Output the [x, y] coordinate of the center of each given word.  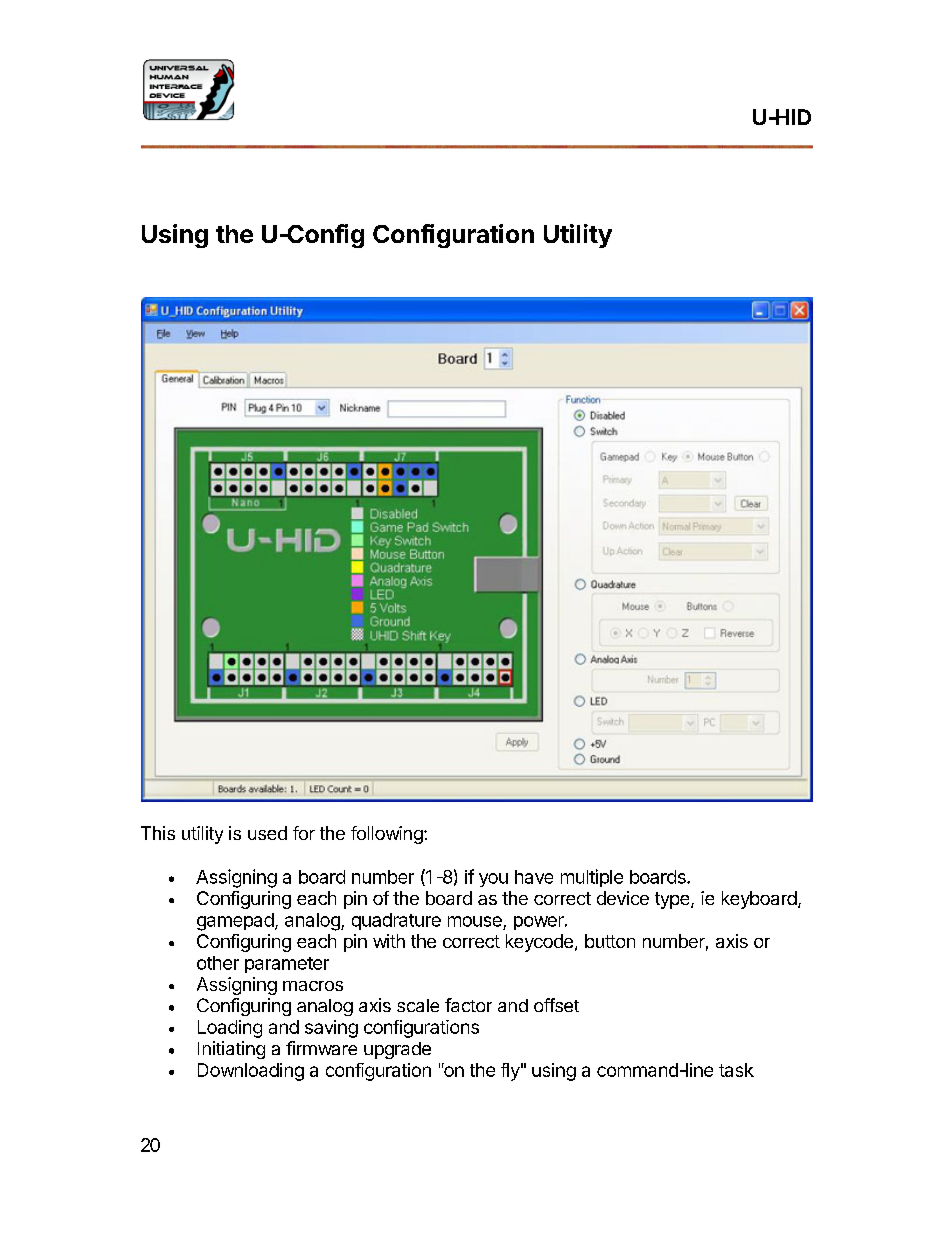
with [389, 941]
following [388, 835]
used [267, 833]
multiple [592, 878]
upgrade [397, 1050]
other [218, 963]
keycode [539, 943]
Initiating [231, 1050]
